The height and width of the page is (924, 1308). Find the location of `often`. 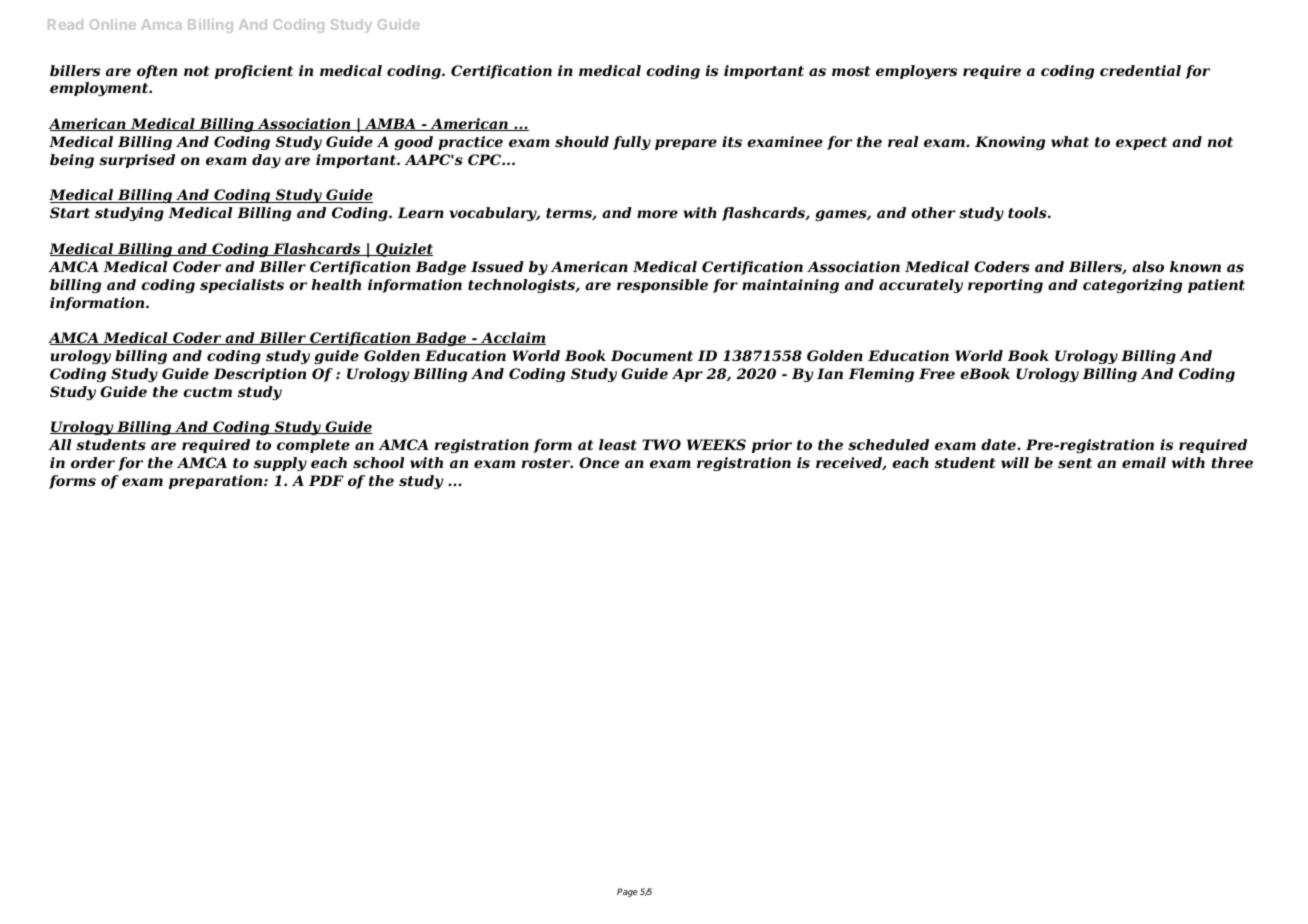

often is located at coordinates (157, 72).
